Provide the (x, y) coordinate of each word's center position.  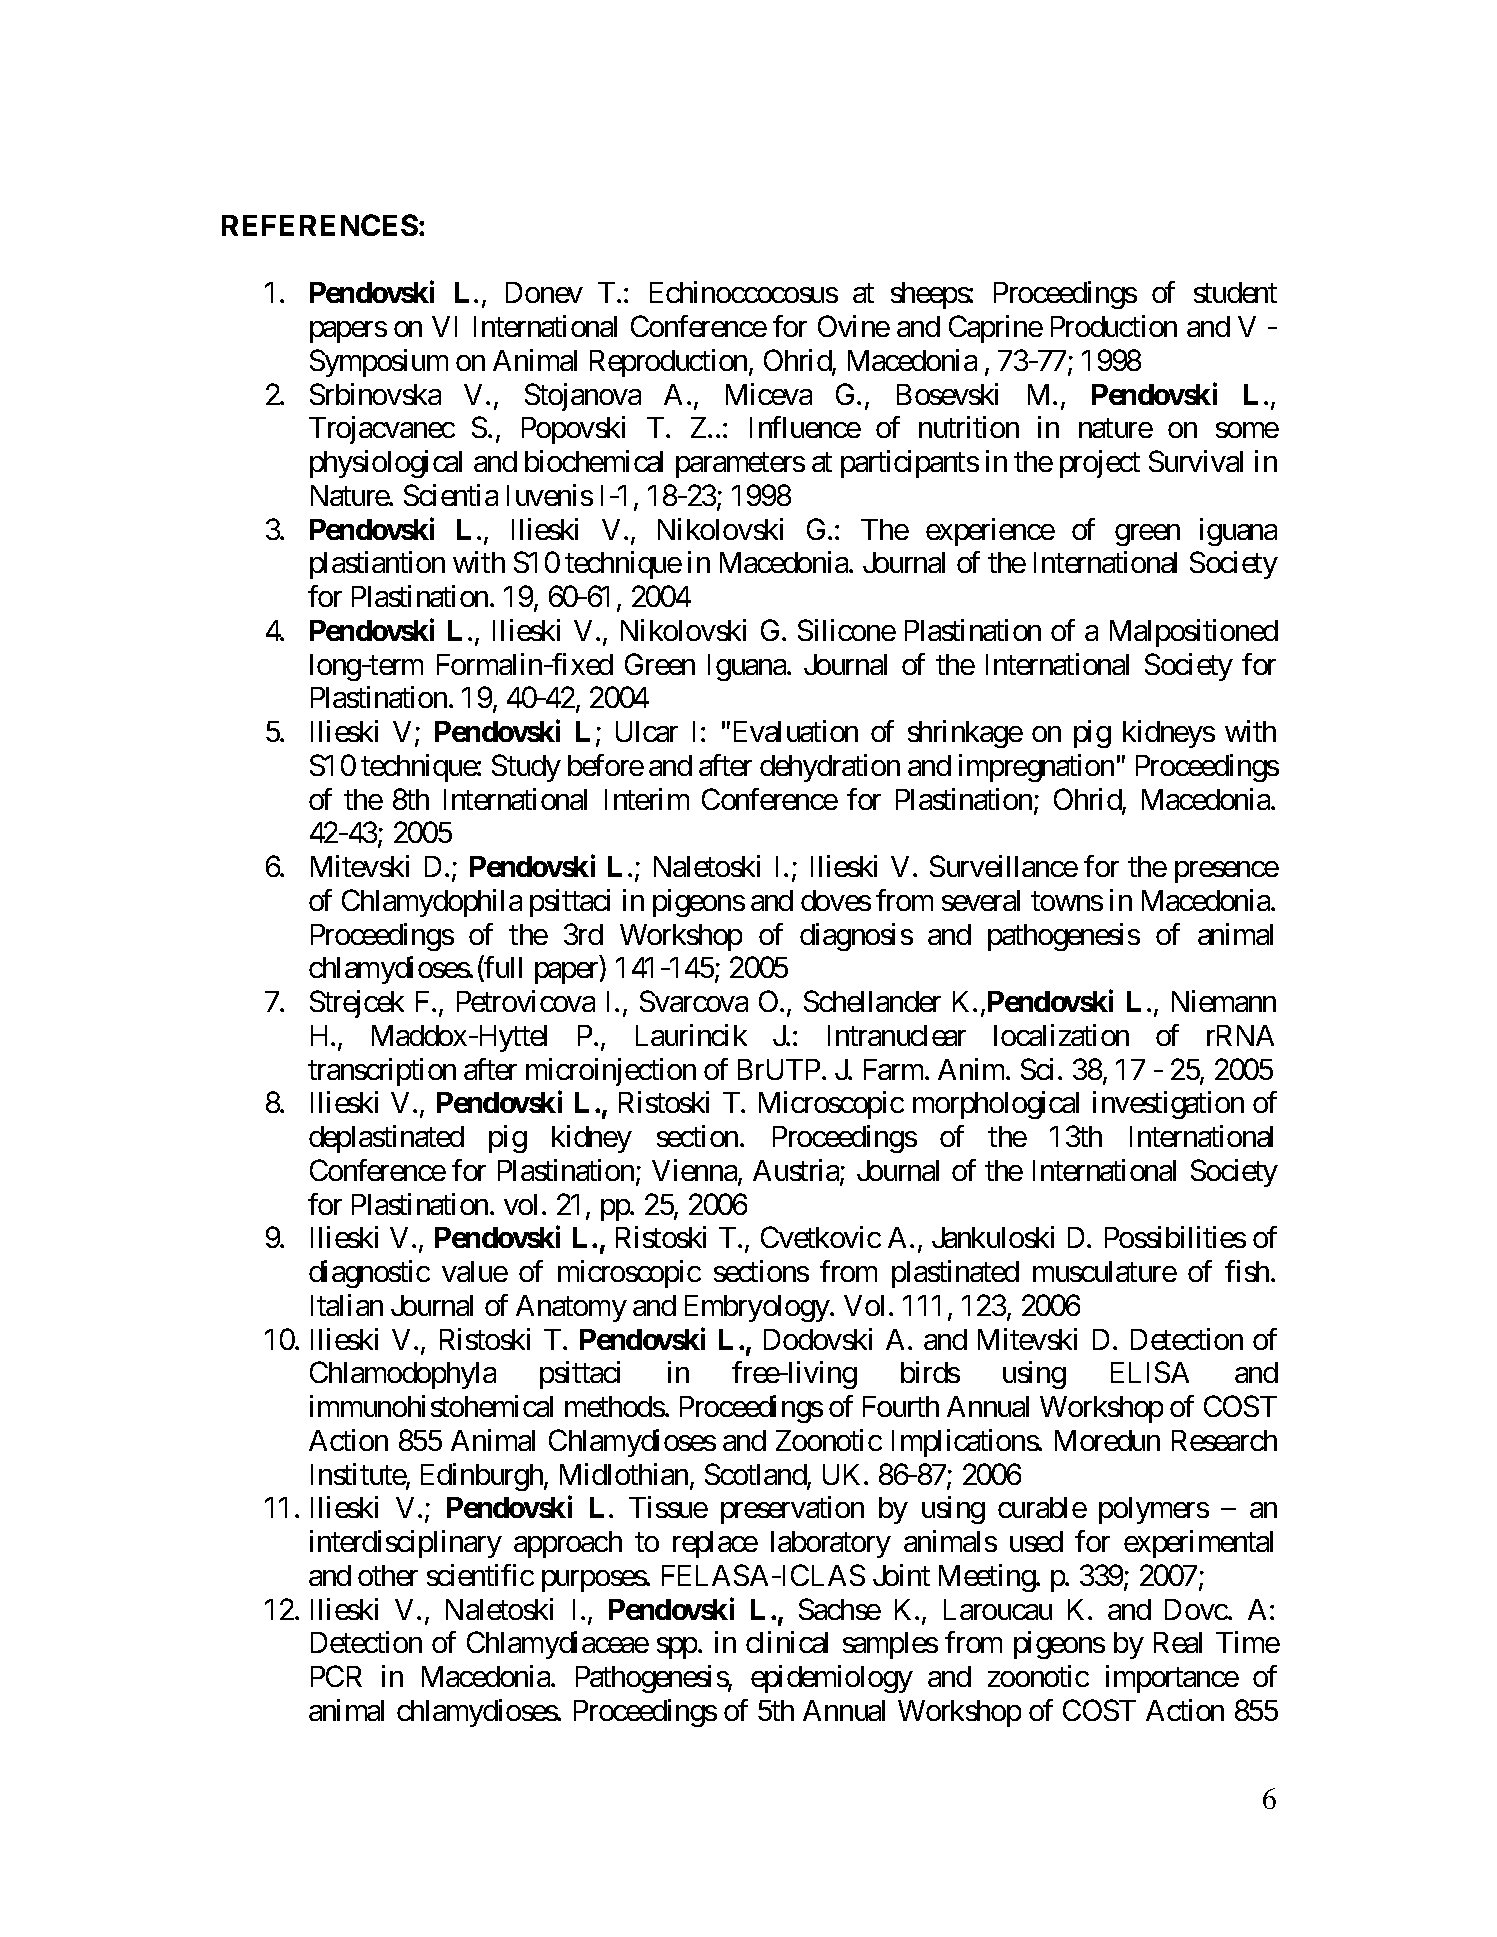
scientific (480, 1575)
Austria (797, 1171)
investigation (1168, 1105)
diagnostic (369, 1274)
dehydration (830, 768)
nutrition (969, 427)
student (1235, 292)
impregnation (1036, 768)
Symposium (379, 363)
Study (526, 768)
